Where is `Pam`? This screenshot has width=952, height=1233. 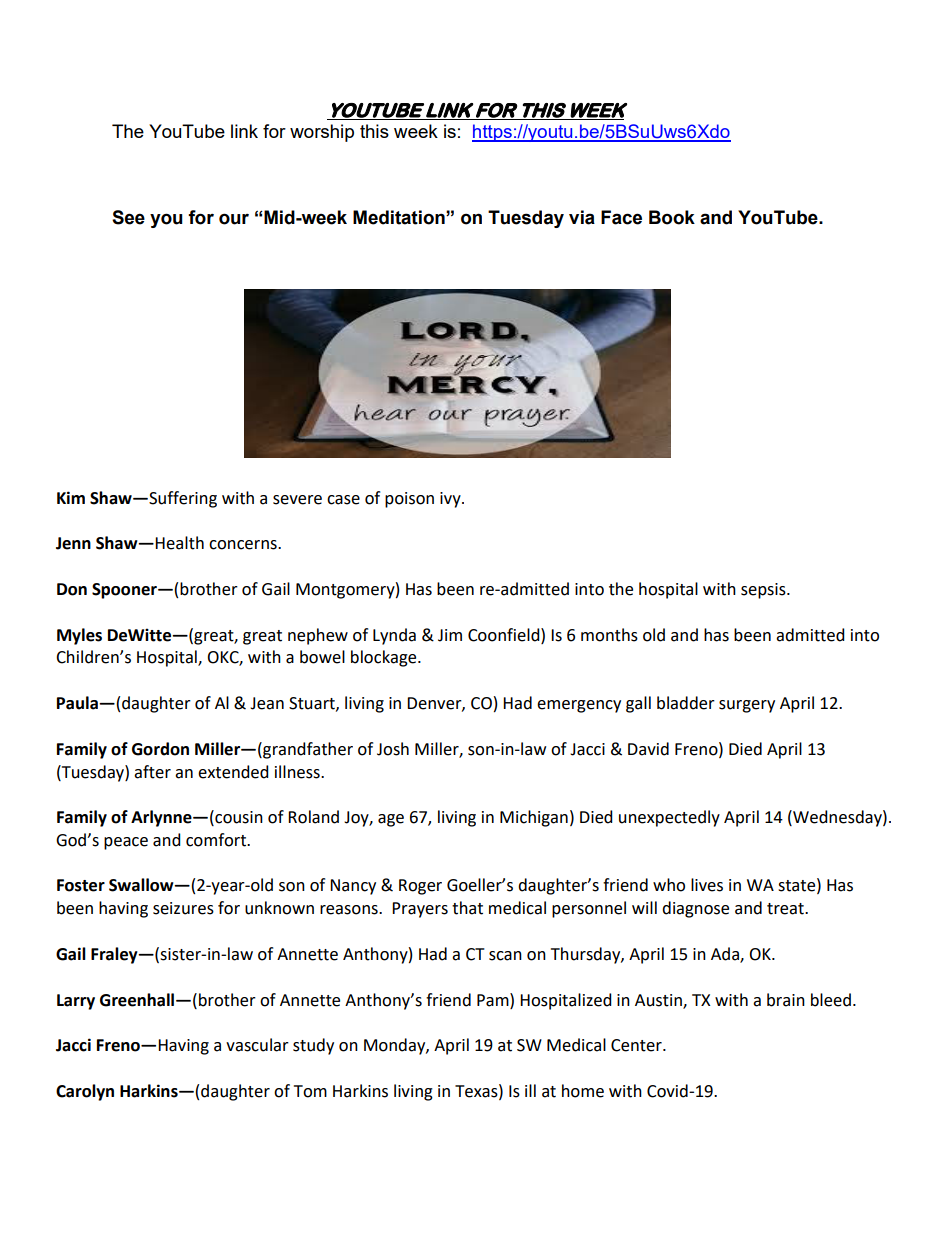 Pam is located at coordinates (494, 1000).
